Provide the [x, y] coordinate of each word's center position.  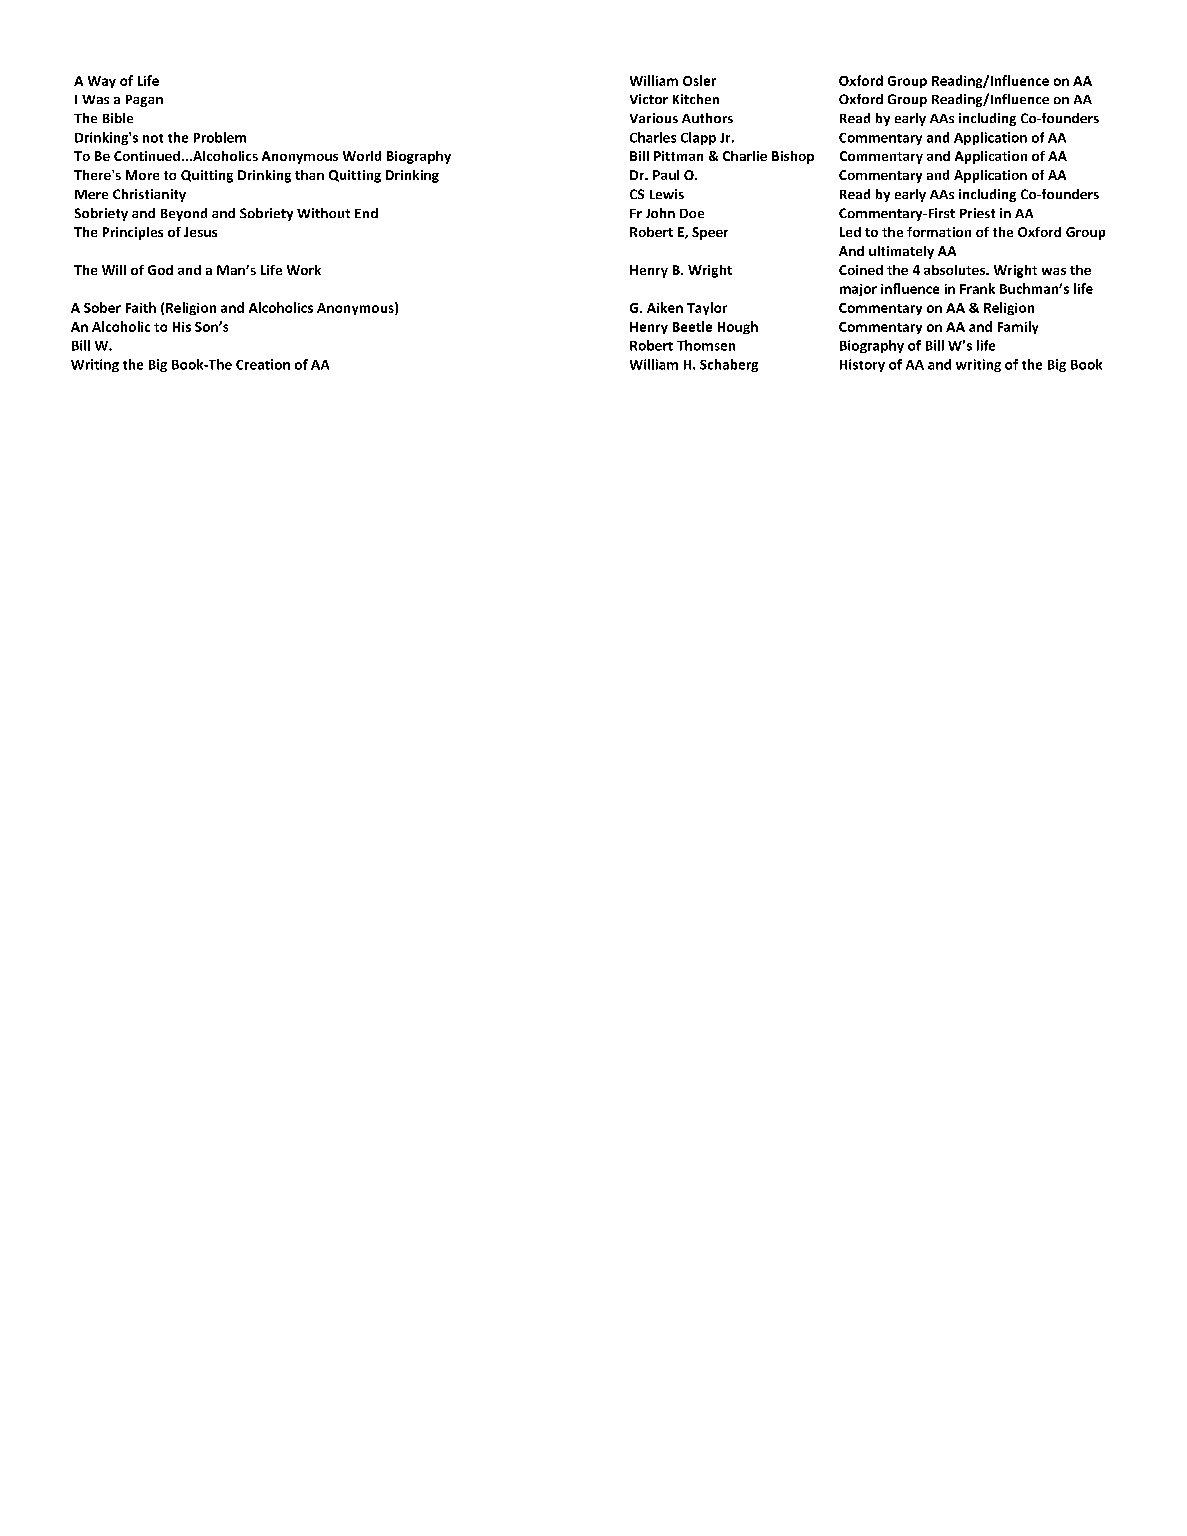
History [862, 365]
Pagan [144, 101]
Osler [699, 80]
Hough [738, 327]
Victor [649, 99]
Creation [263, 364]
